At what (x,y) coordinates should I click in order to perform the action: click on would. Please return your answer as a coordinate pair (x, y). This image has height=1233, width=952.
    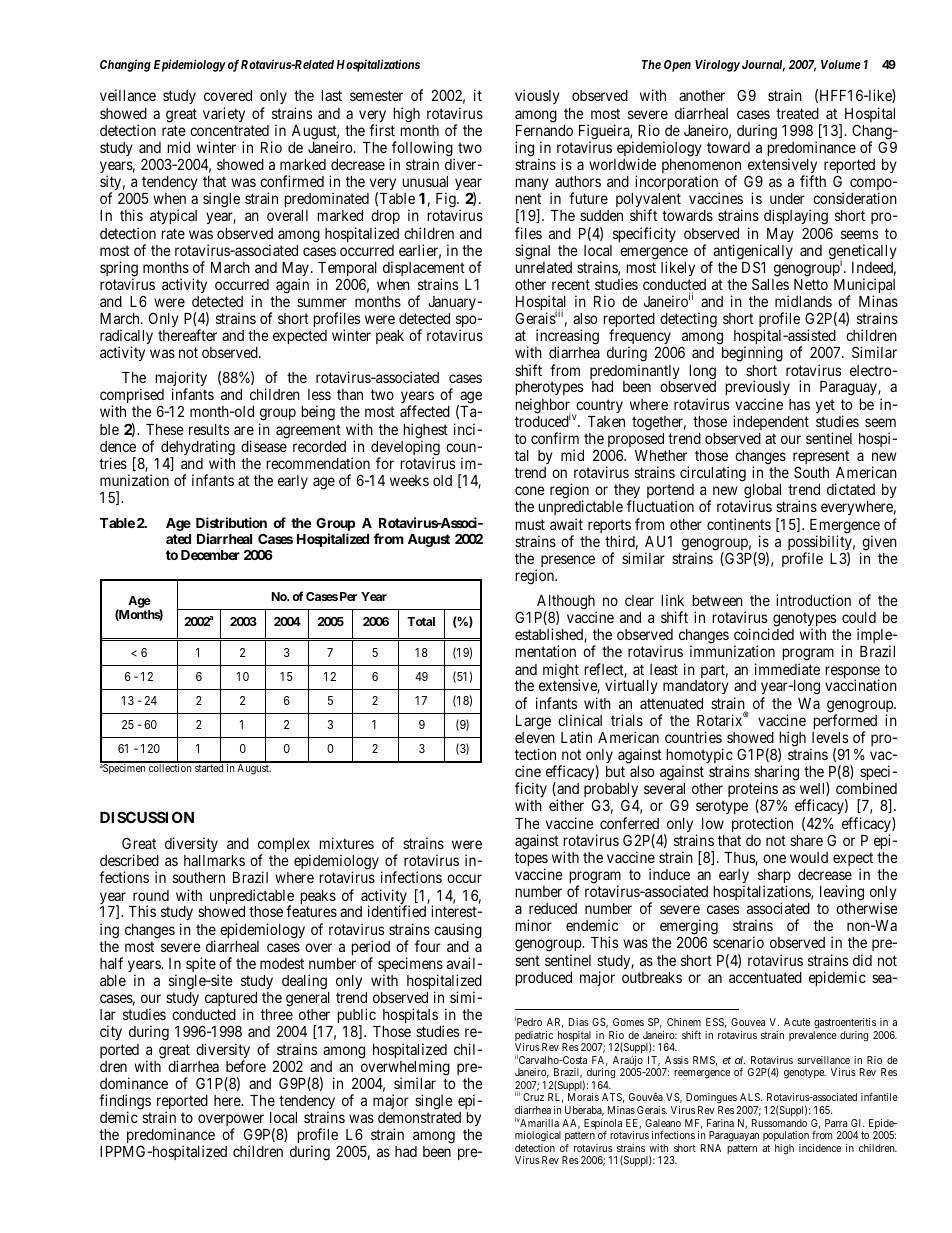
    Looking at the image, I should click on (809, 857).
